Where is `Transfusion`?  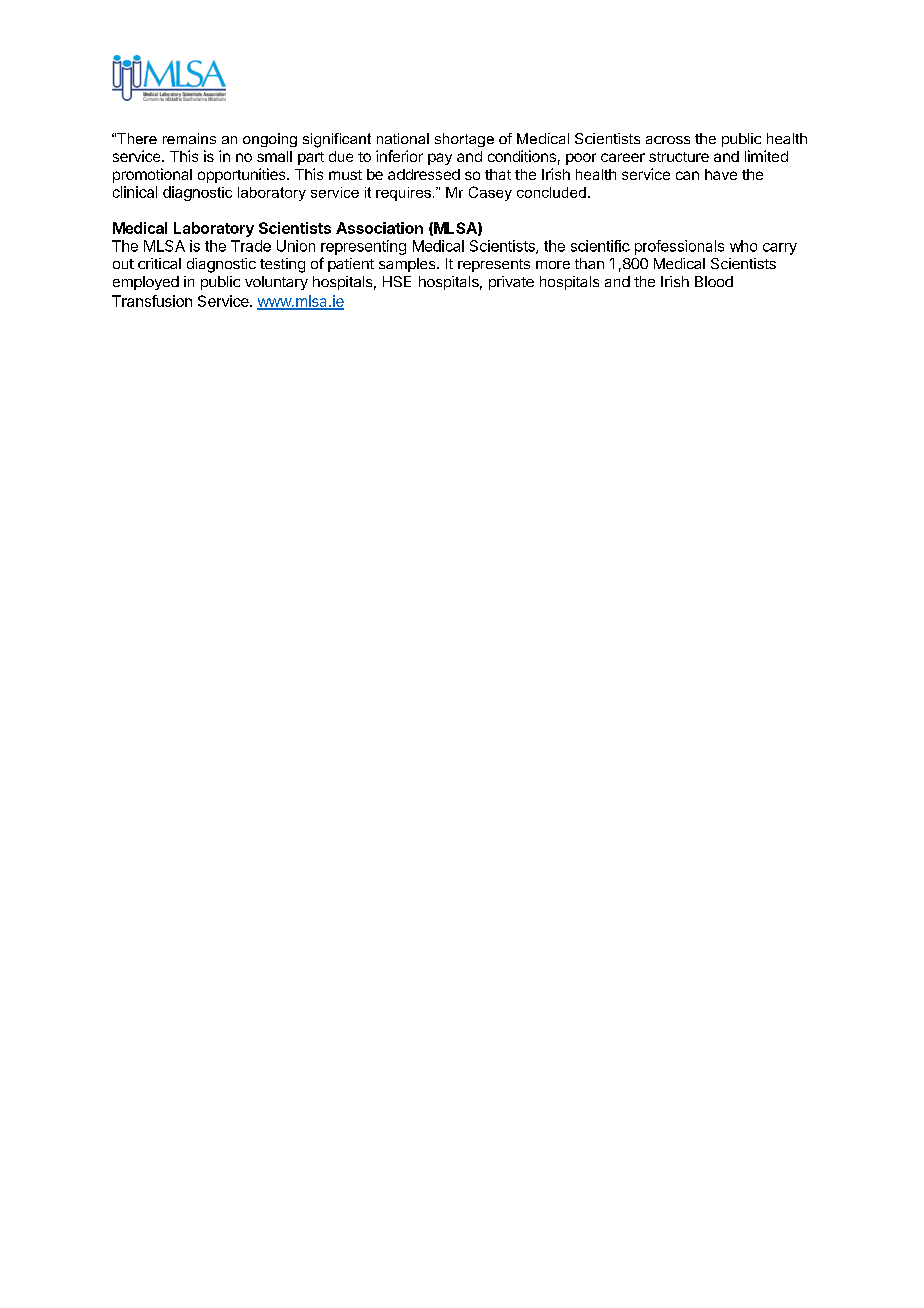 Transfusion is located at coordinates (152, 301).
